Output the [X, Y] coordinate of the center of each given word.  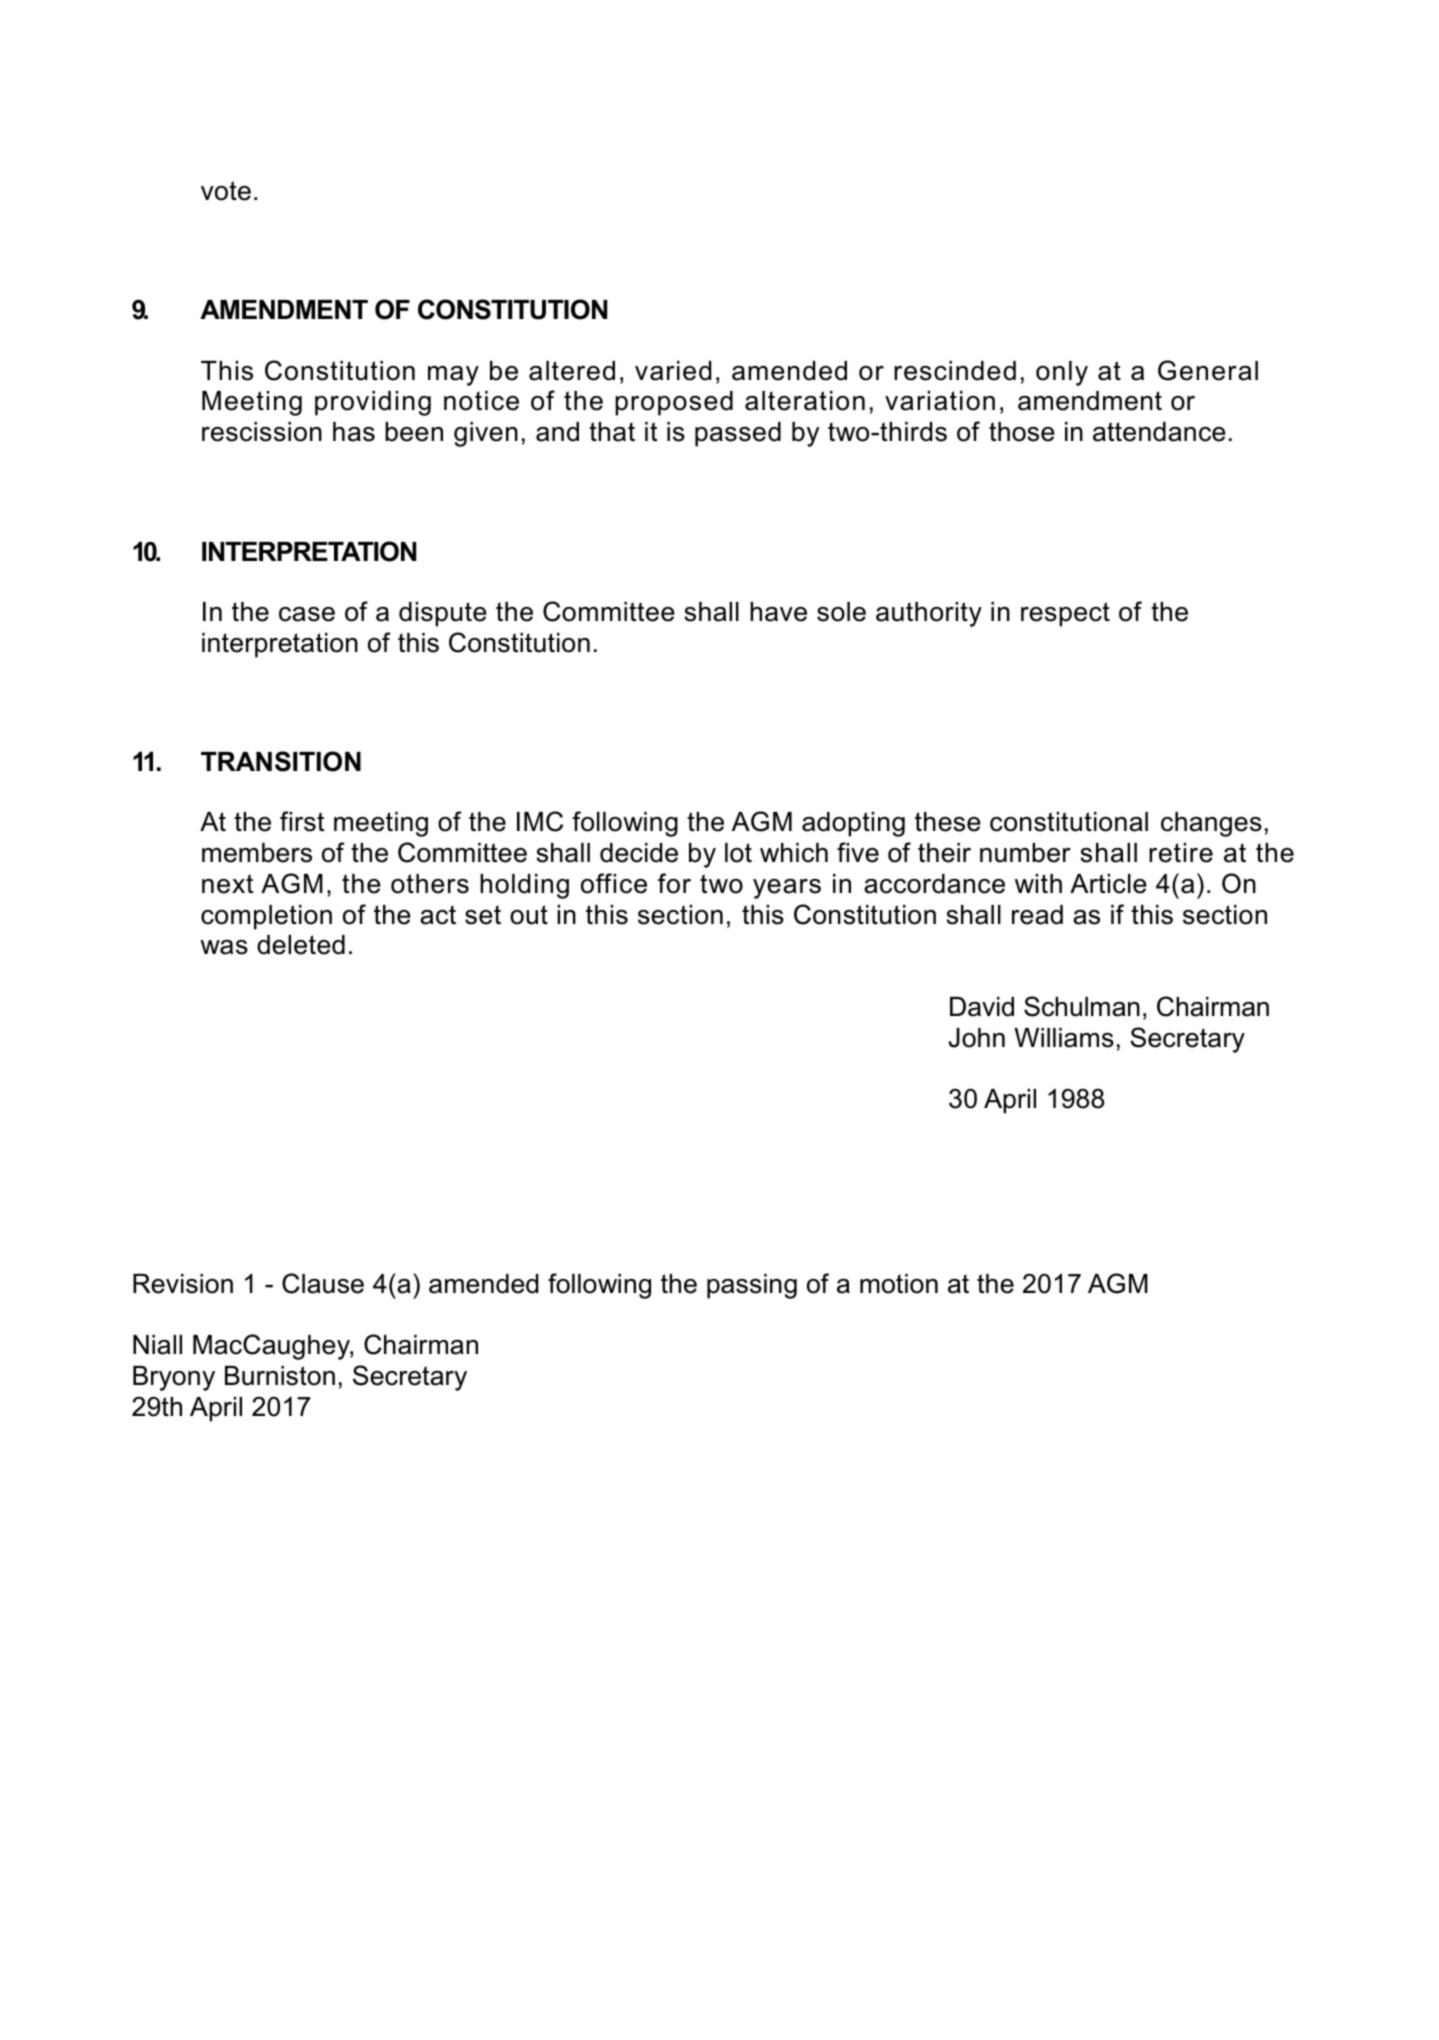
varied [673, 371]
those [1022, 432]
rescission [262, 432]
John [977, 1038]
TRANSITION [281, 761]
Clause [323, 1283]
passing [752, 1286]
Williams [1064, 1038]
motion [899, 1284]
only [1062, 373]
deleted [301, 945]
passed [738, 434]
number [1025, 853]
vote [226, 191]
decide [639, 853]
